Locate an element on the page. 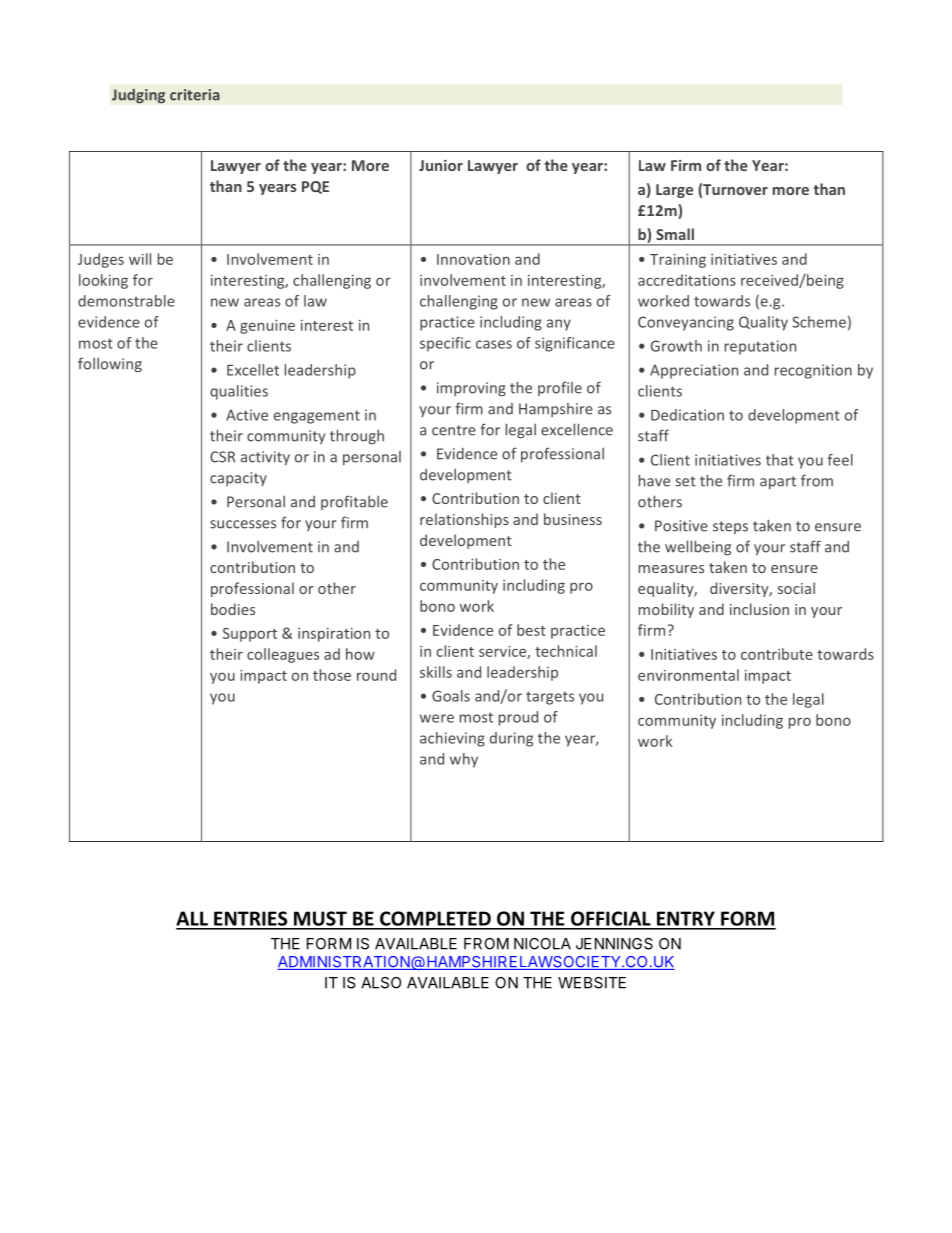 The image size is (952, 1233). genuine is located at coordinates (267, 327).
